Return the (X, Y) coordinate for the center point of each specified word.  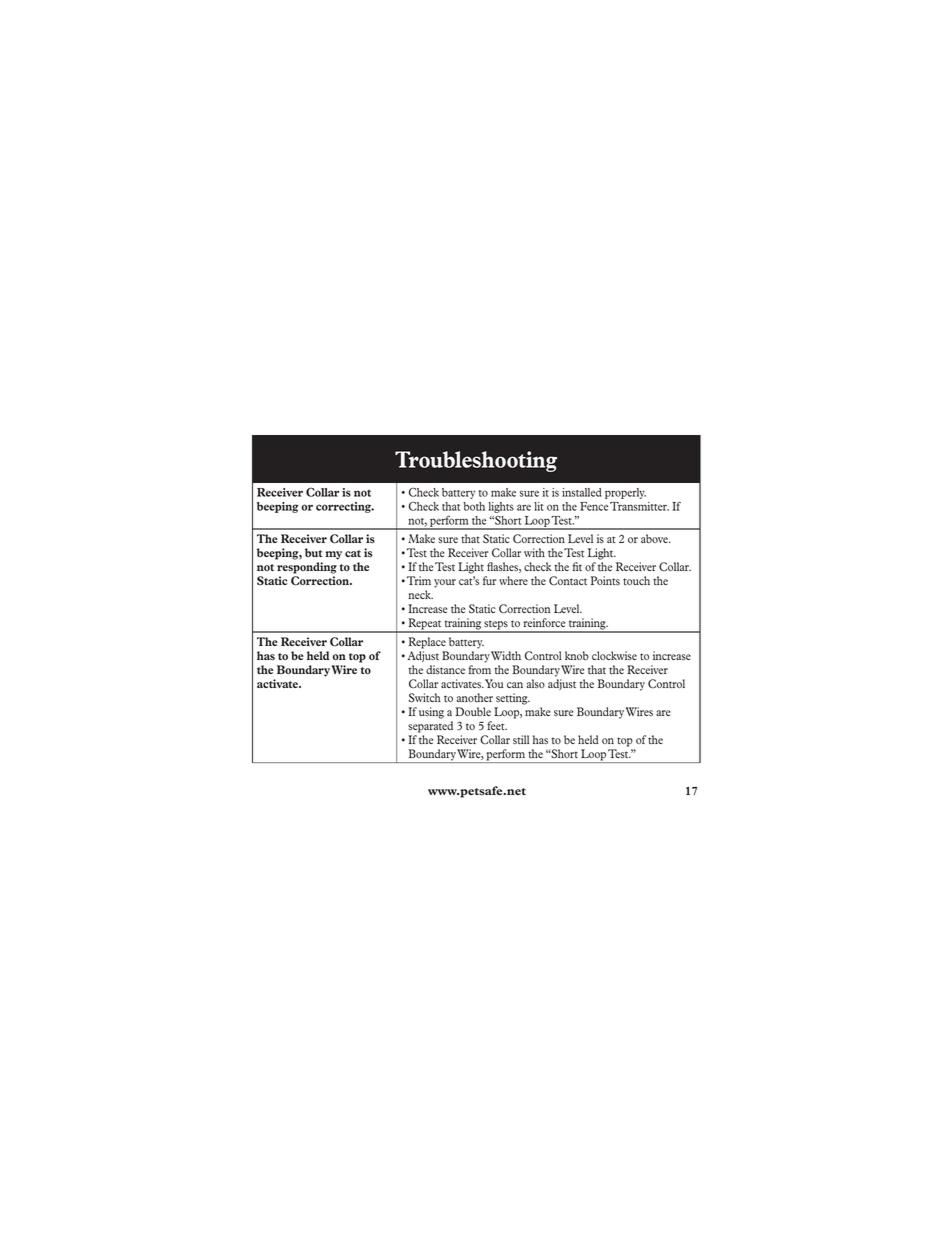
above (655, 538)
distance (445, 669)
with (534, 552)
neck (420, 594)
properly (625, 493)
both (474, 506)
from (479, 669)
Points (605, 580)
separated (430, 727)
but (313, 552)
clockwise (614, 655)
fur (490, 580)
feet (497, 725)
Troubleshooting (476, 461)
